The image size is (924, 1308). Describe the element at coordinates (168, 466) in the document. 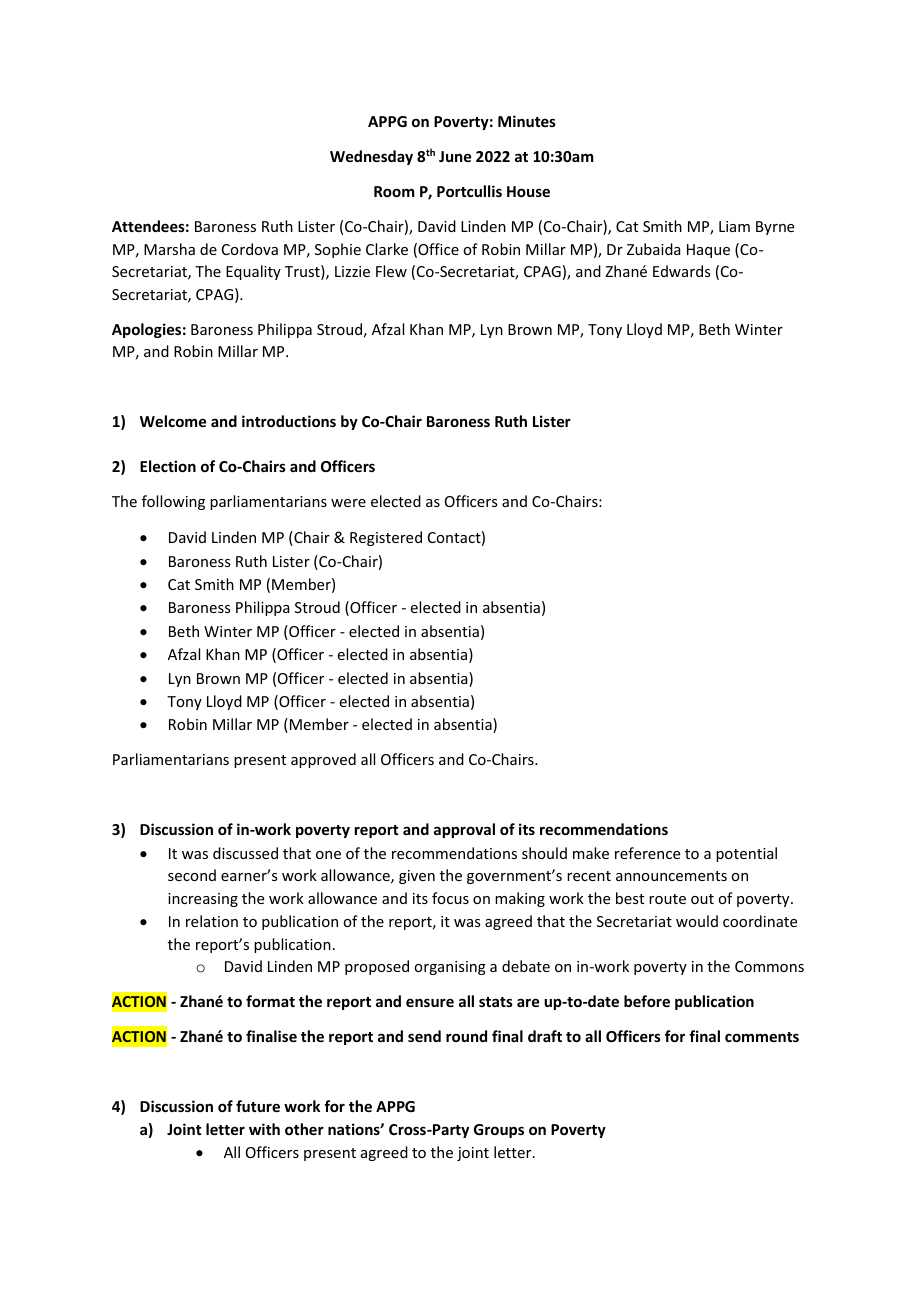

I see `Election` at that location.
